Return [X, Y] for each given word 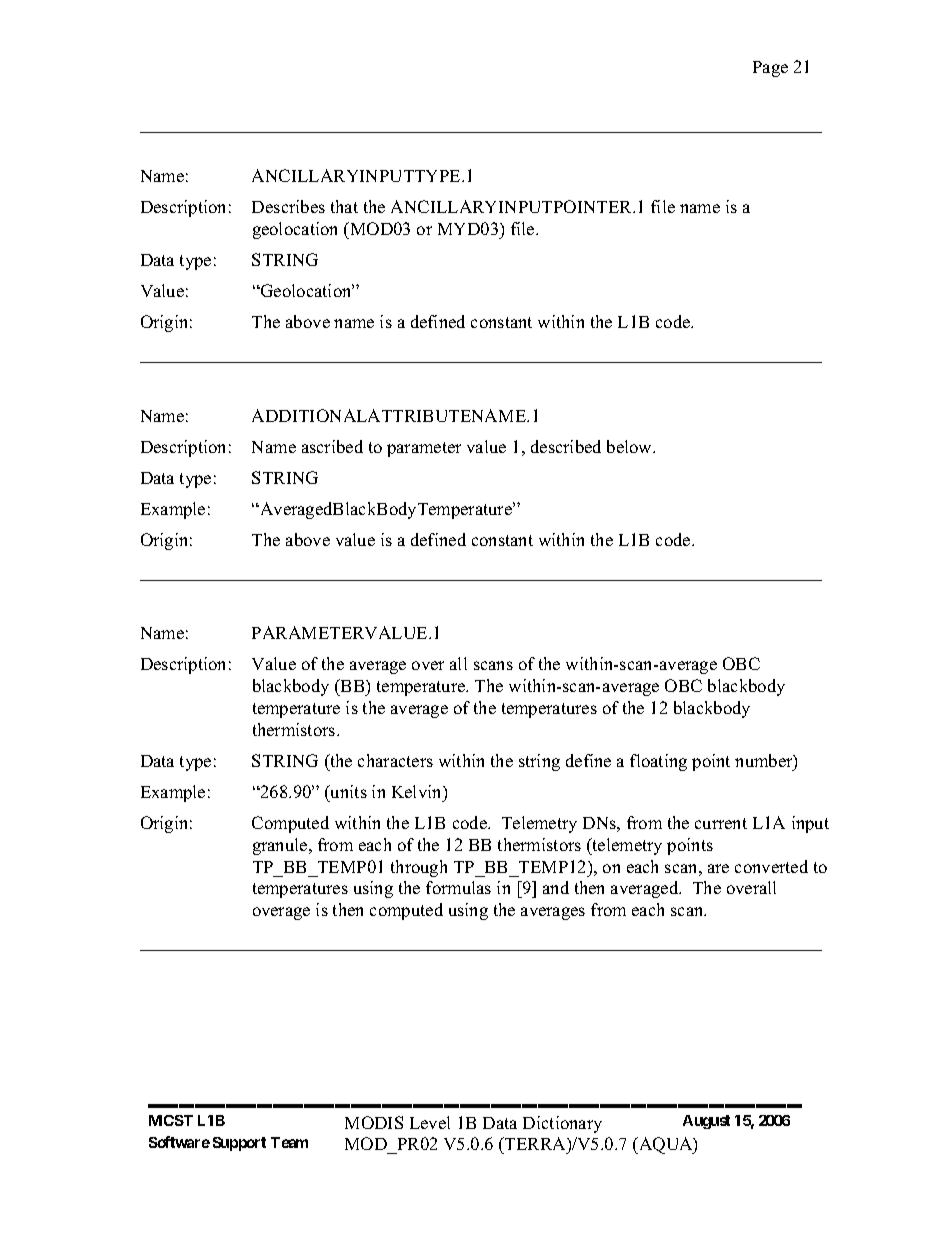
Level [430, 1122]
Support [239, 1144]
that [344, 206]
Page [770, 69]
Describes [288, 206]
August [706, 1122]
